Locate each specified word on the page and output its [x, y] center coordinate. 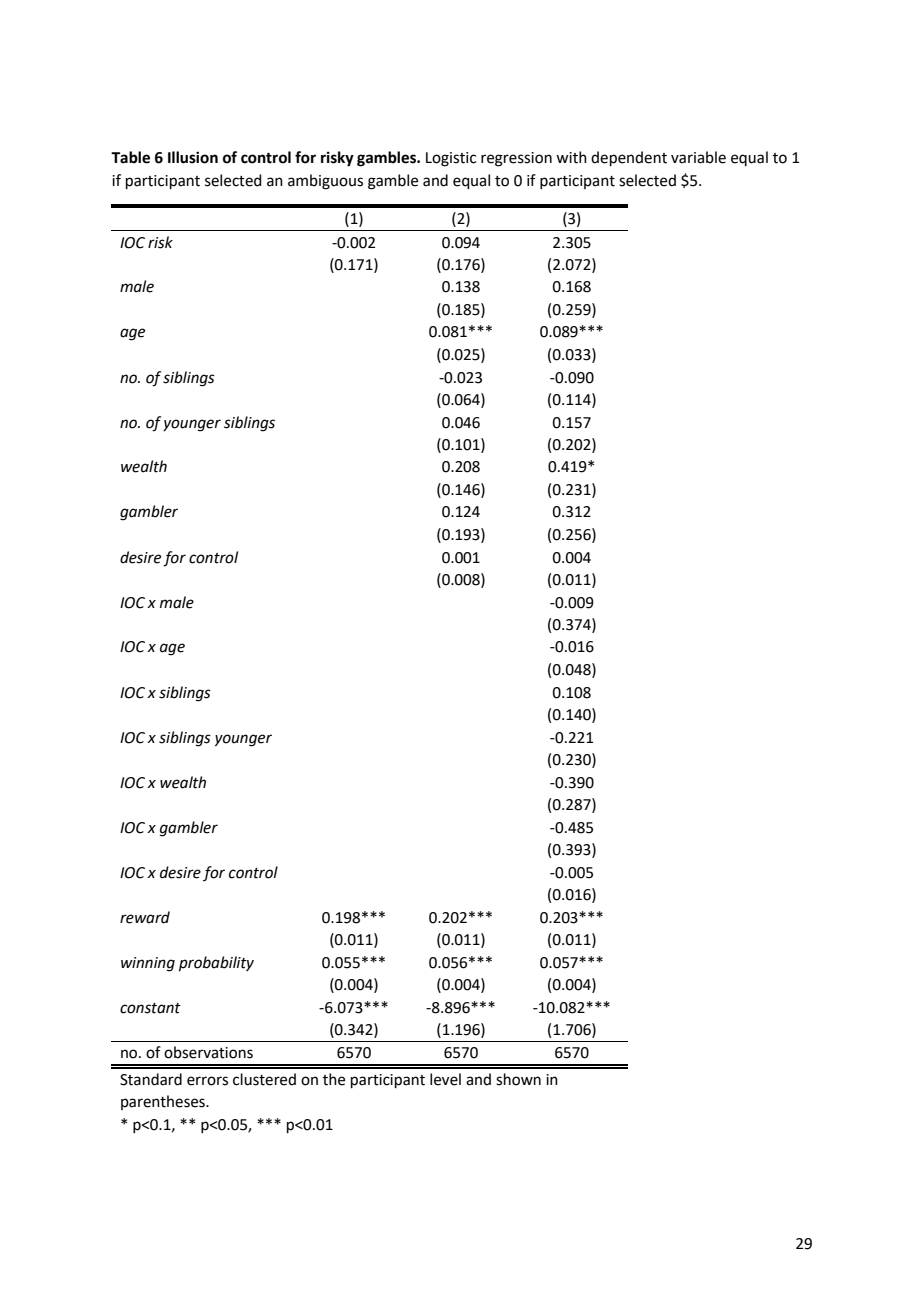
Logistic [451, 159]
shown [518, 1079]
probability [216, 963]
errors [207, 1081]
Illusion [193, 157]
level [445, 1079]
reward [145, 917]
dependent [629, 158]
